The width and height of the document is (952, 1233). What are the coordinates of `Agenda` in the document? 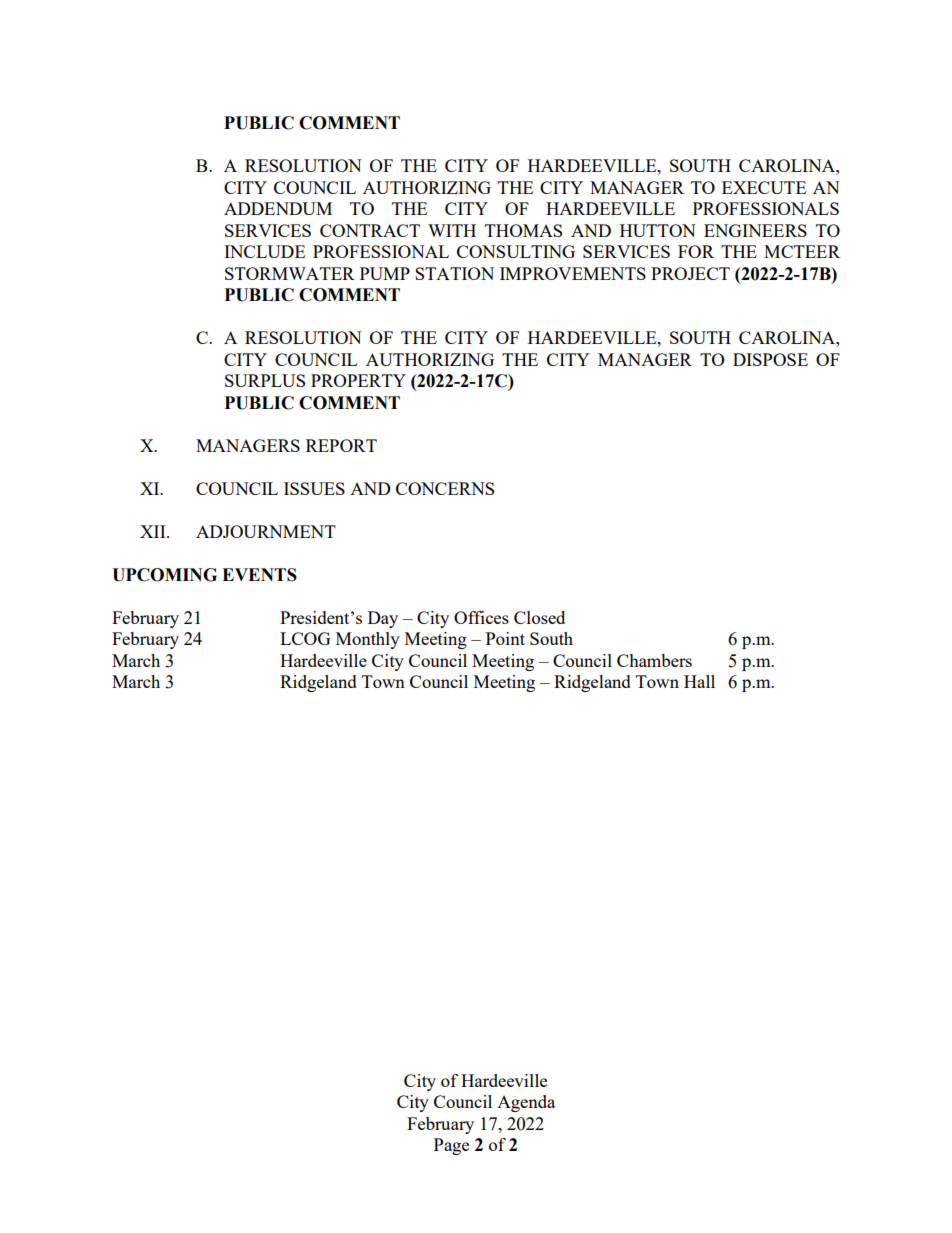 It's located at (526, 1103).
